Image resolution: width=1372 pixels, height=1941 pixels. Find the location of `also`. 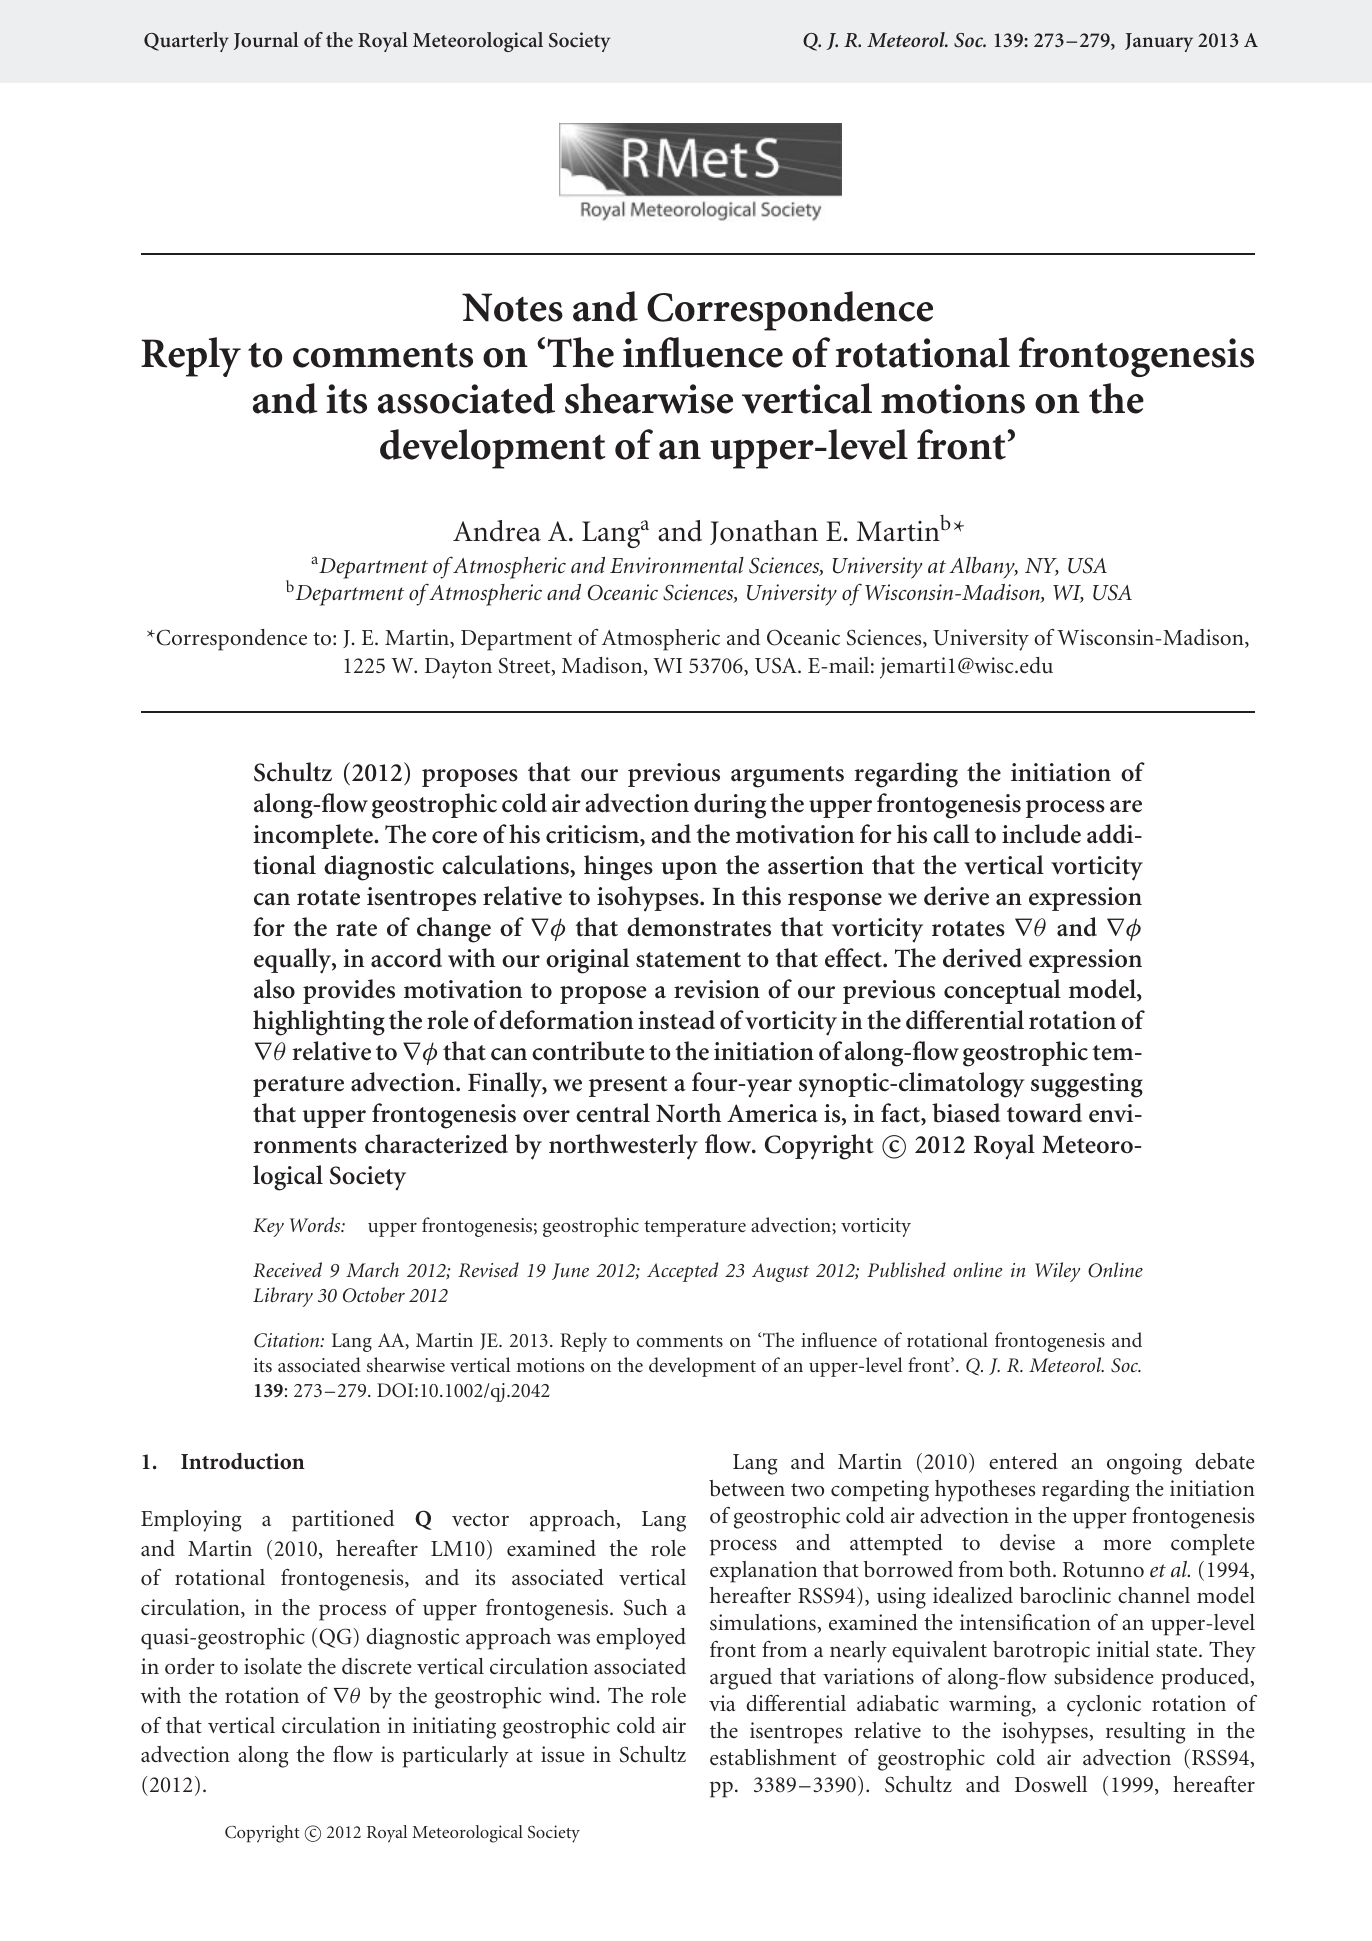

also is located at coordinates (274, 989).
